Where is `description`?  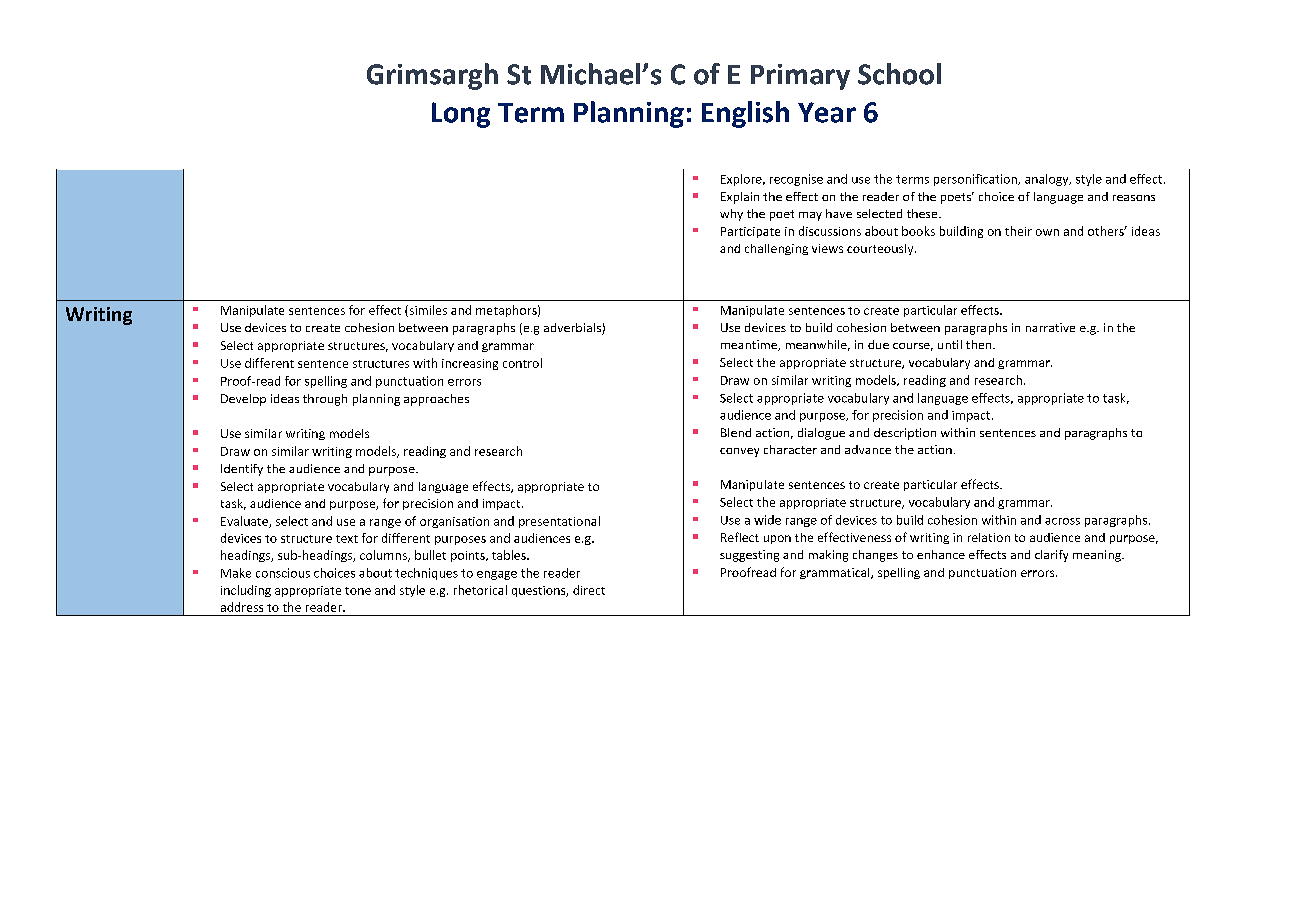
description is located at coordinates (905, 434).
